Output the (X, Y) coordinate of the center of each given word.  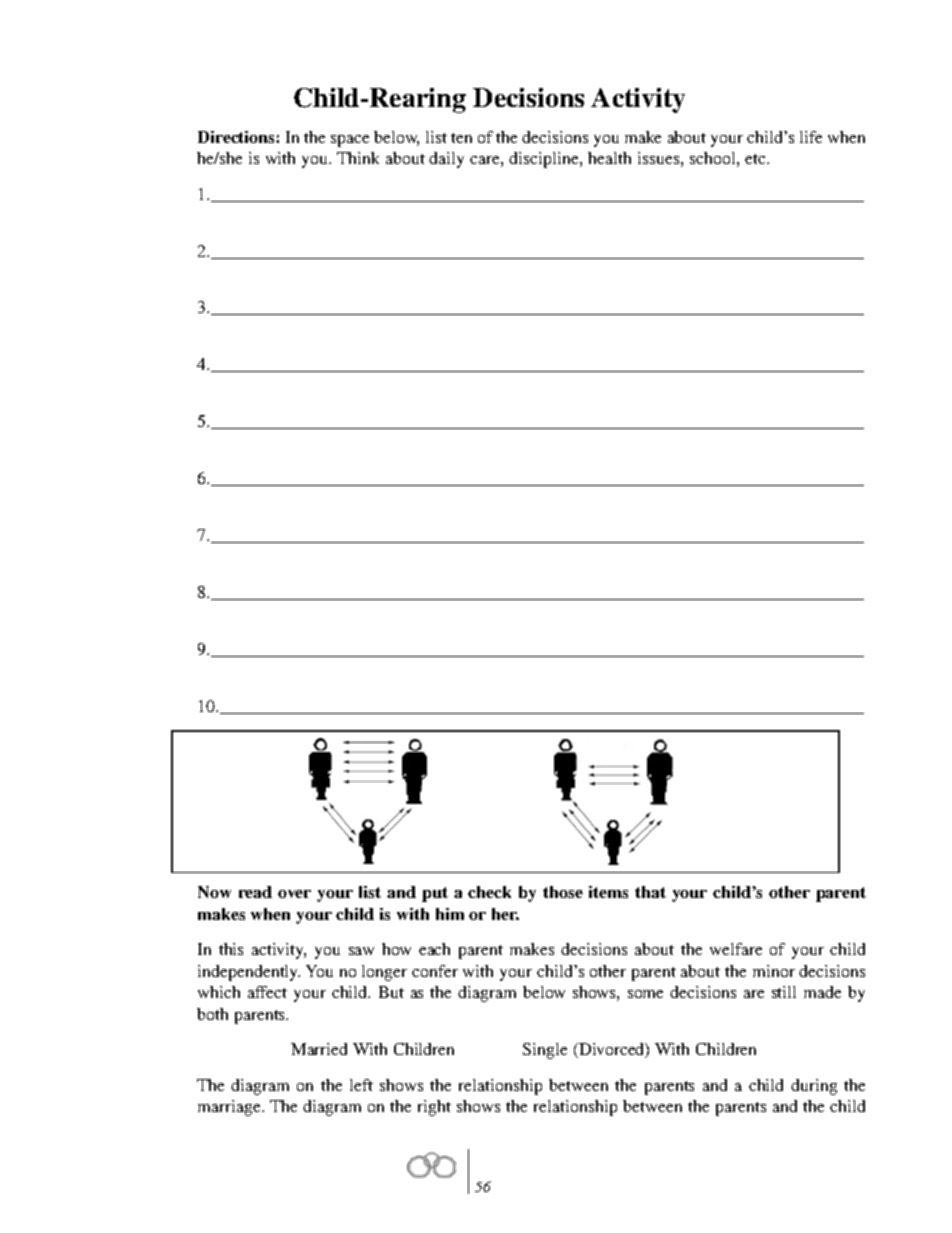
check (489, 892)
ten (461, 138)
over (294, 894)
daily (446, 160)
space (350, 141)
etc (756, 159)
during (814, 1087)
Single (545, 1051)
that (650, 892)
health (609, 158)
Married (319, 1049)
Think (358, 158)
